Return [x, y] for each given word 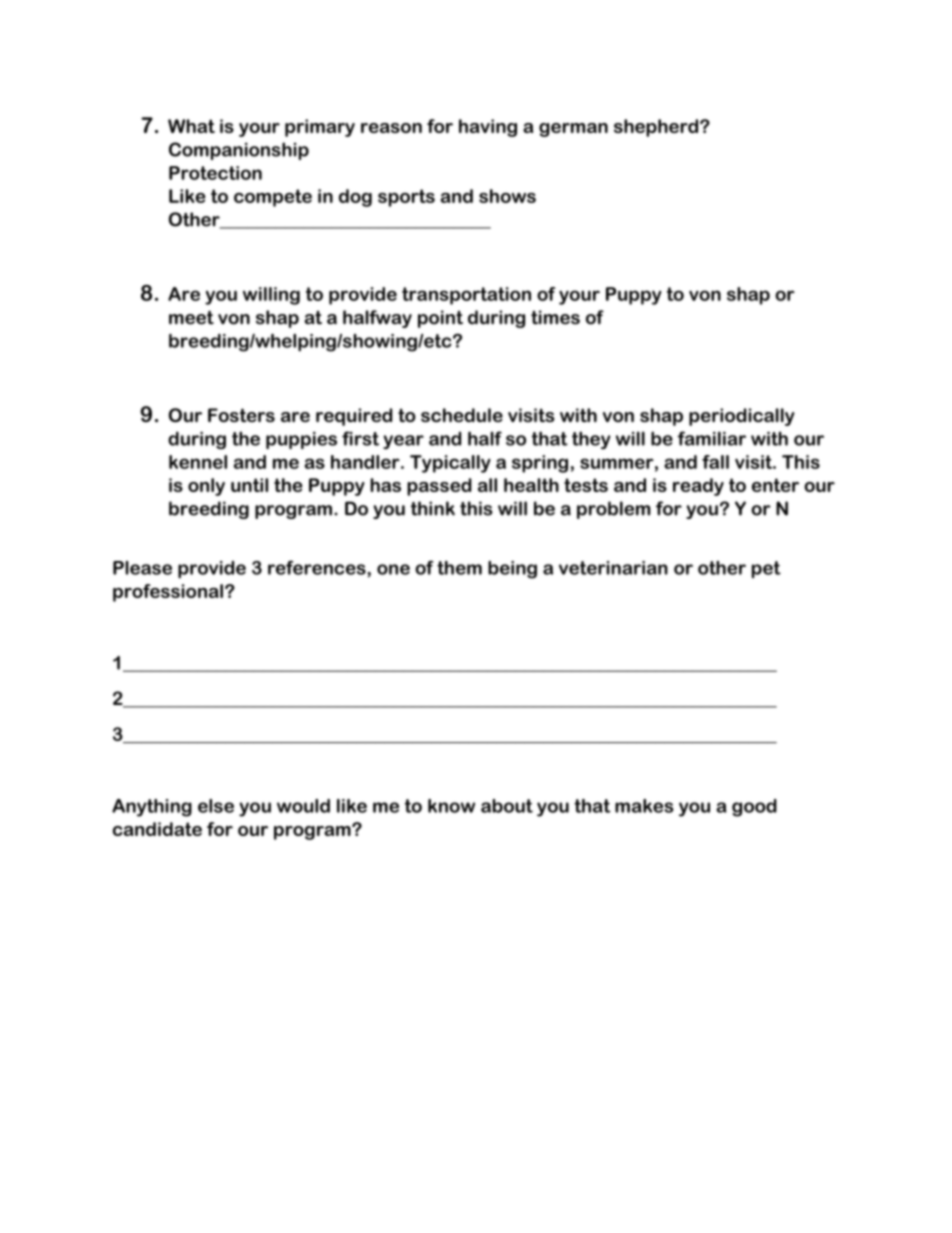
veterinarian [613, 568]
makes [644, 806]
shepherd [657, 128]
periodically [741, 417]
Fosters [241, 415]
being [512, 570]
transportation [466, 296]
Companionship [239, 151]
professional [168, 593]
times [555, 317]
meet [191, 317]
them [459, 568]
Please [142, 568]
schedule [462, 415]
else [216, 806]
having [488, 128]
